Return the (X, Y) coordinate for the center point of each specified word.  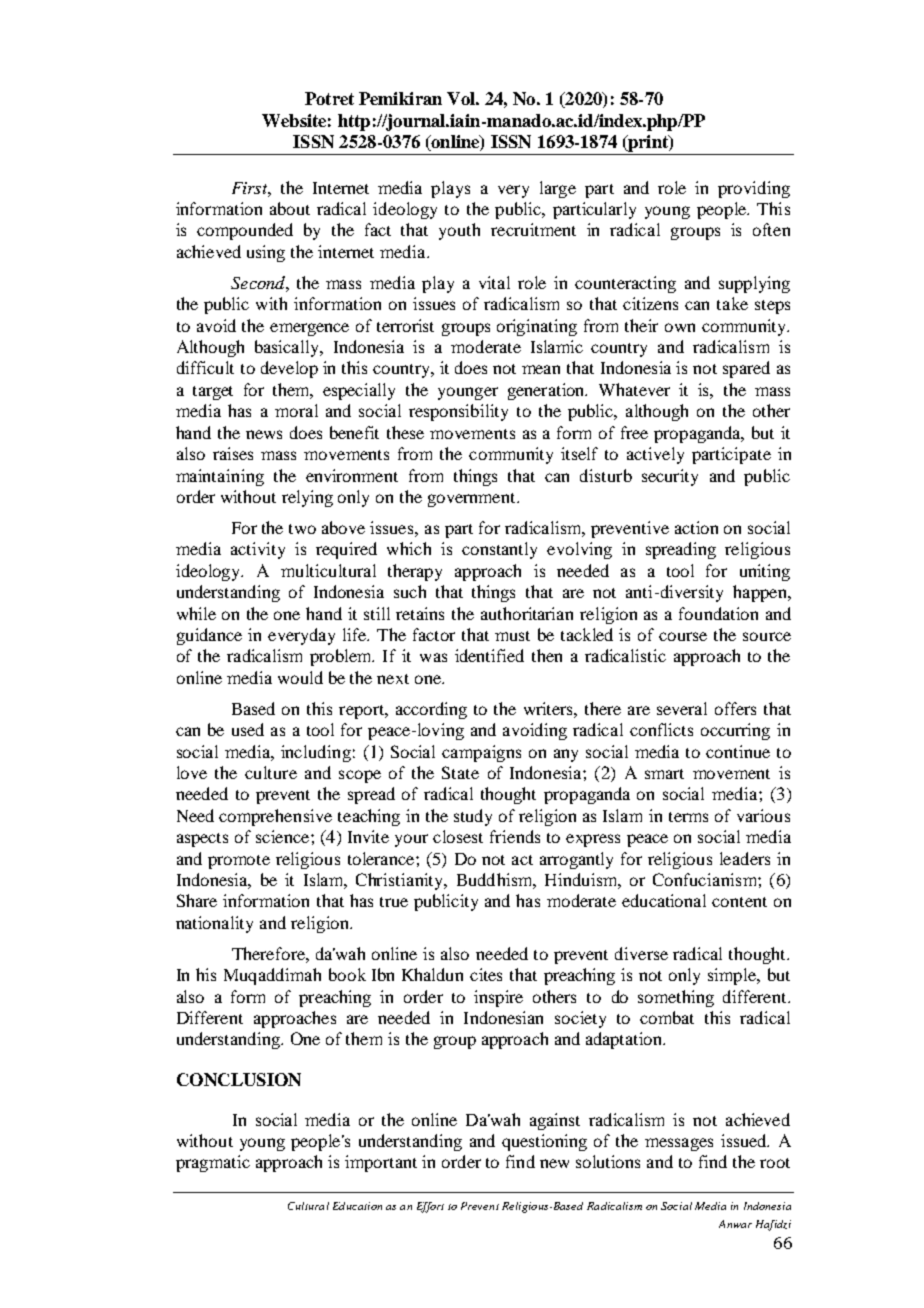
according (431, 710)
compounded (245, 231)
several (682, 708)
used (248, 729)
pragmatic (213, 1163)
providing (754, 189)
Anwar (735, 1224)
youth (459, 231)
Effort (430, 1207)
